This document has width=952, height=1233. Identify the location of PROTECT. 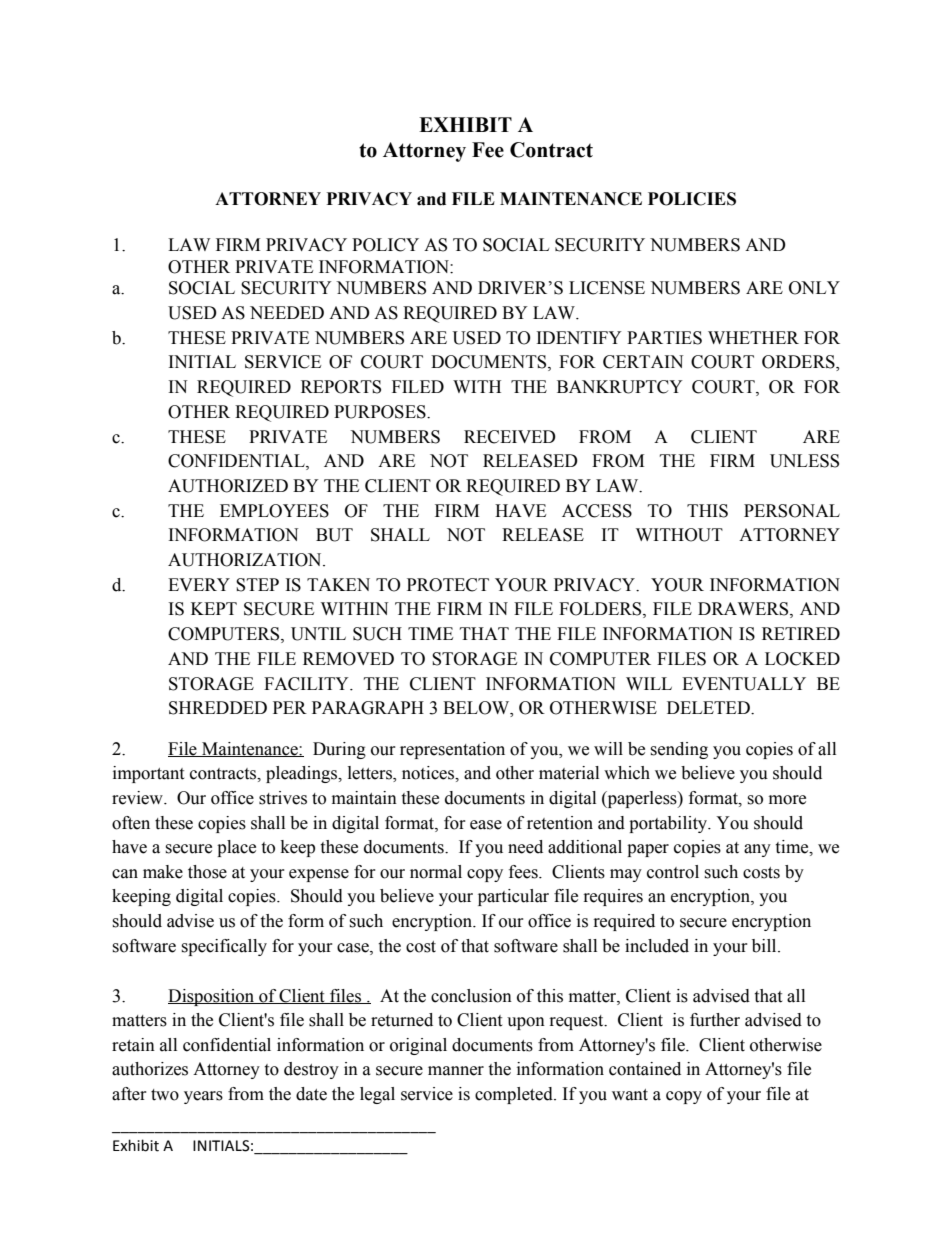
(448, 585).
